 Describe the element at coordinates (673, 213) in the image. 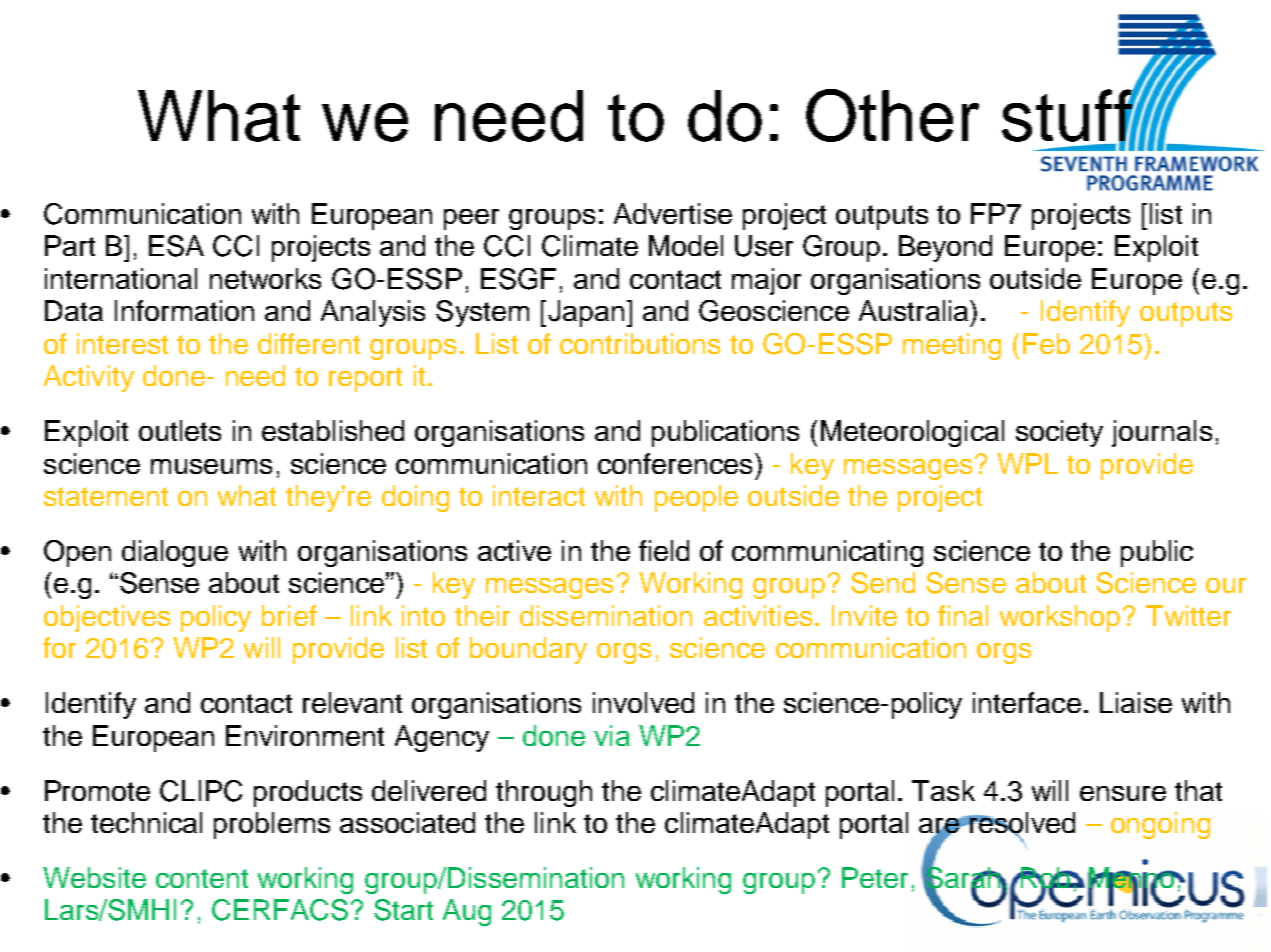

I see `Advertise` at that location.
